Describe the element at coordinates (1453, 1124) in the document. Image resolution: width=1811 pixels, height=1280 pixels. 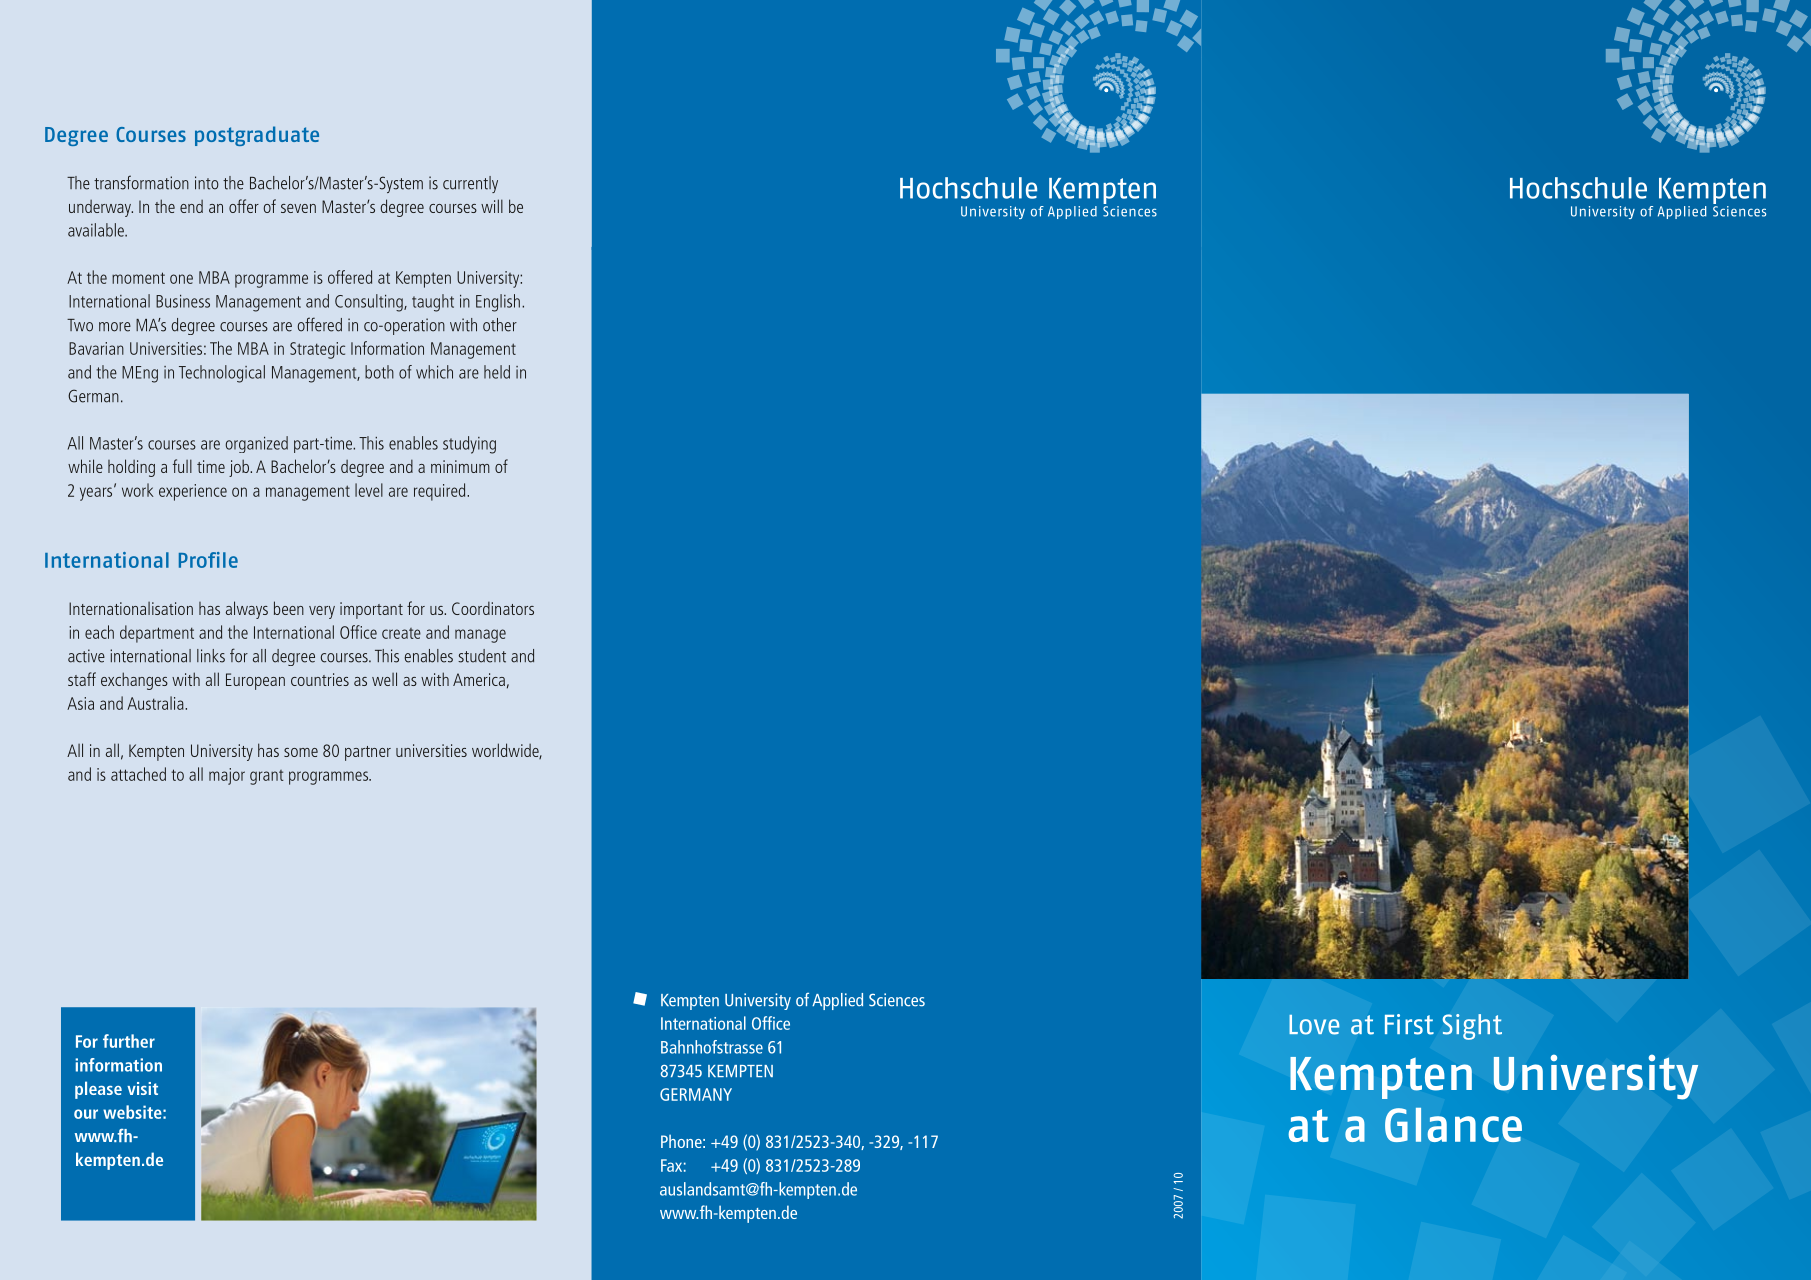
I see `Glance` at that location.
